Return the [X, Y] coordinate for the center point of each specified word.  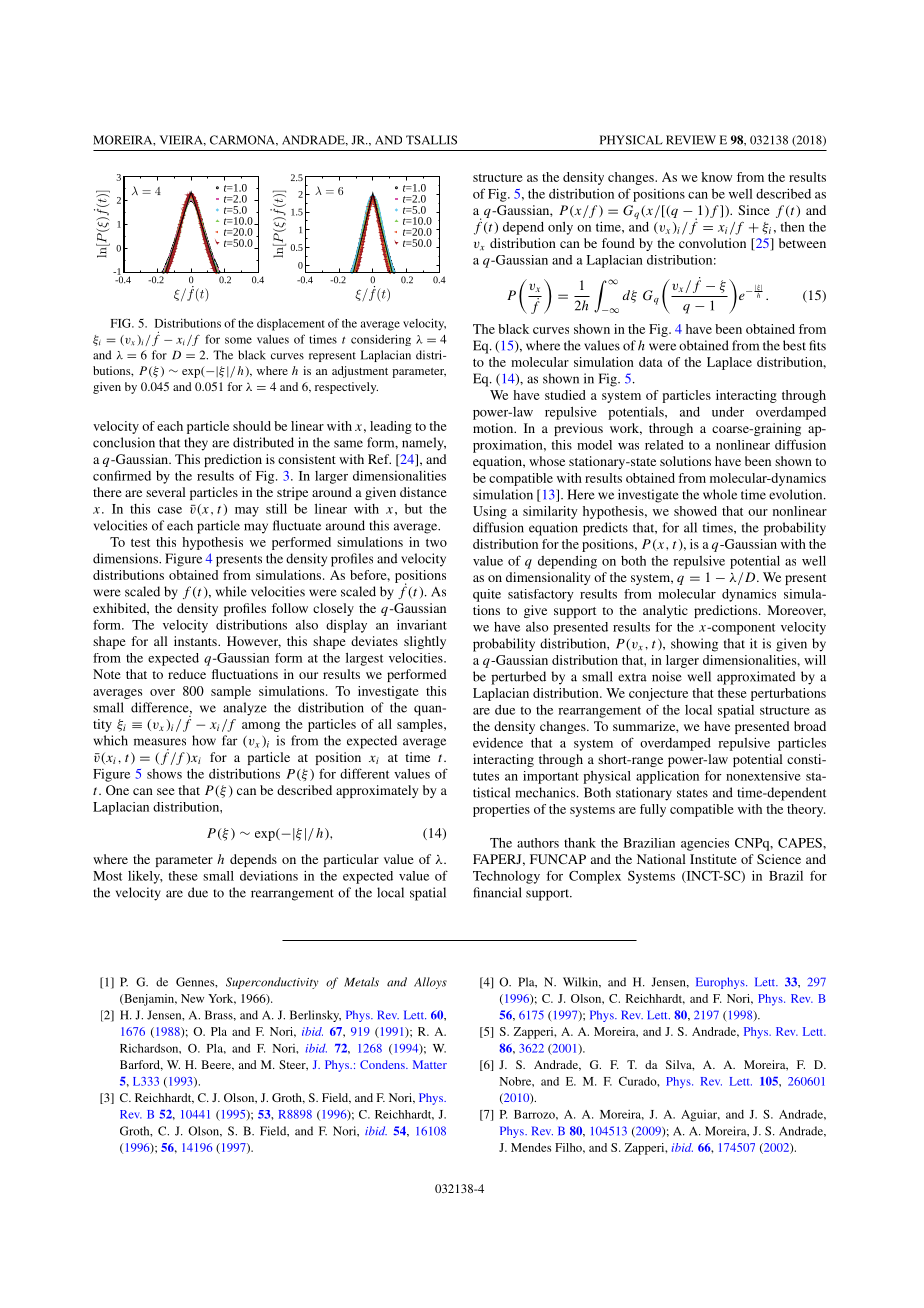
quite [487, 595]
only [560, 228]
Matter [430, 1064]
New [192, 998]
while [231, 591]
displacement [291, 325]
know [716, 177]
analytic [665, 611]
